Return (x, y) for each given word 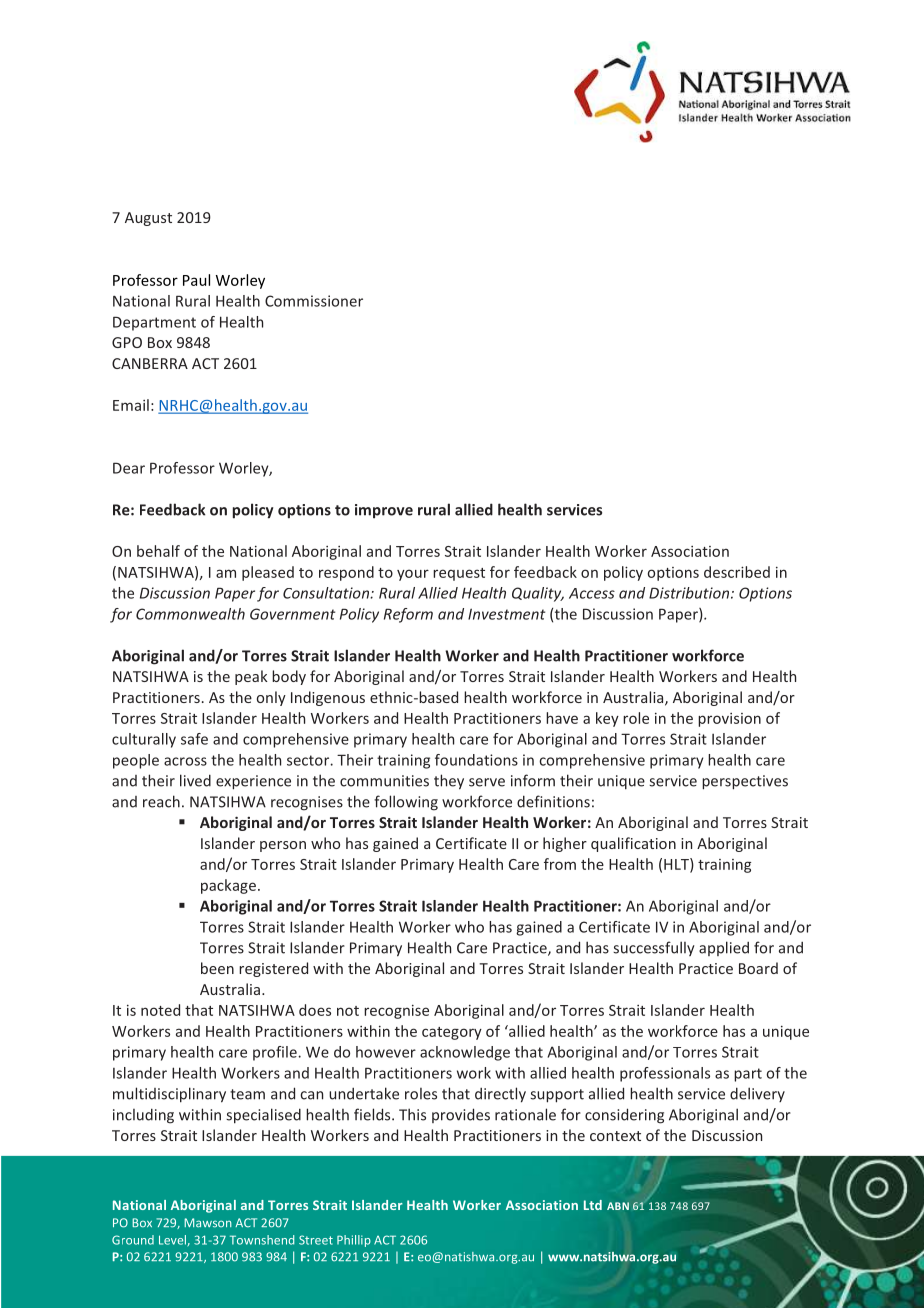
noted (160, 1010)
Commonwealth (190, 614)
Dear (129, 468)
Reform (408, 615)
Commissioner (314, 301)
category (452, 1033)
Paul (196, 280)
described (737, 572)
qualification (633, 844)
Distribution (690, 593)
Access (592, 593)
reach (161, 801)
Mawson (208, 1223)
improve (384, 511)
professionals (665, 1074)
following (406, 803)
